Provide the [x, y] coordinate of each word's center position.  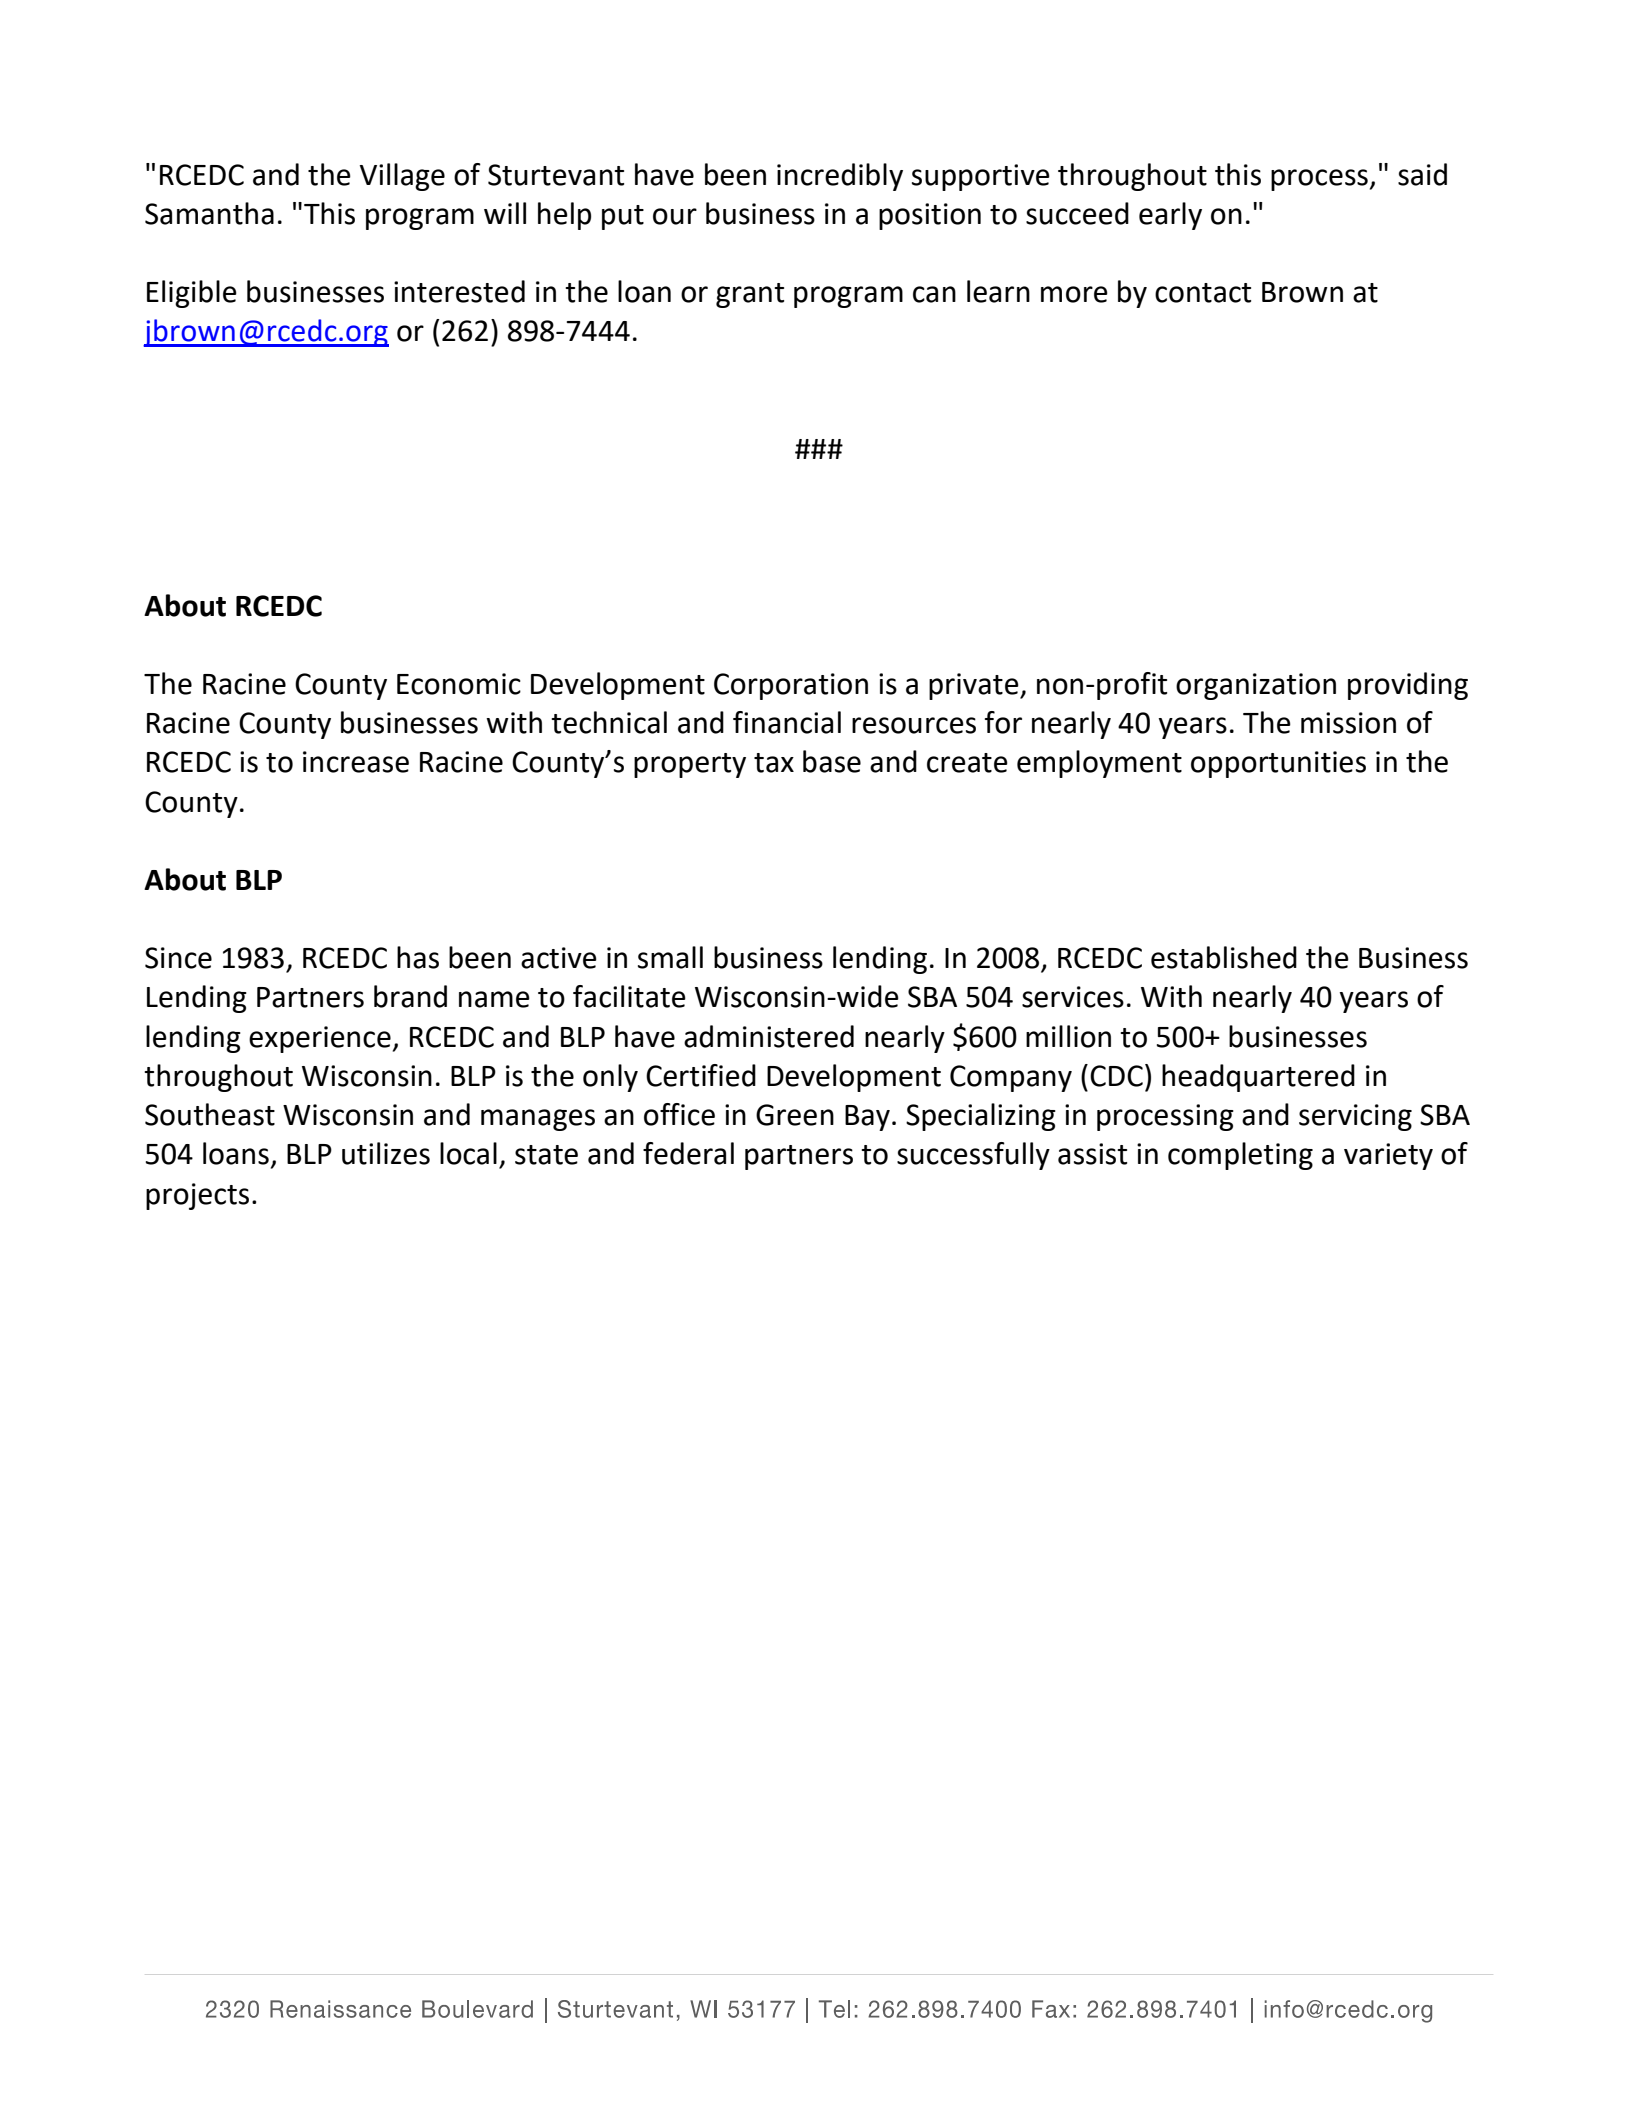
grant [750, 295]
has [418, 957]
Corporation [791, 686]
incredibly [840, 177]
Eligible [192, 294]
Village [402, 177]
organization [1256, 686]
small [670, 957]
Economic [459, 684]
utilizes [386, 1153]
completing [1240, 1156]
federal [688, 1153]
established [1224, 957]
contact [1203, 293]
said [1422, 174]
